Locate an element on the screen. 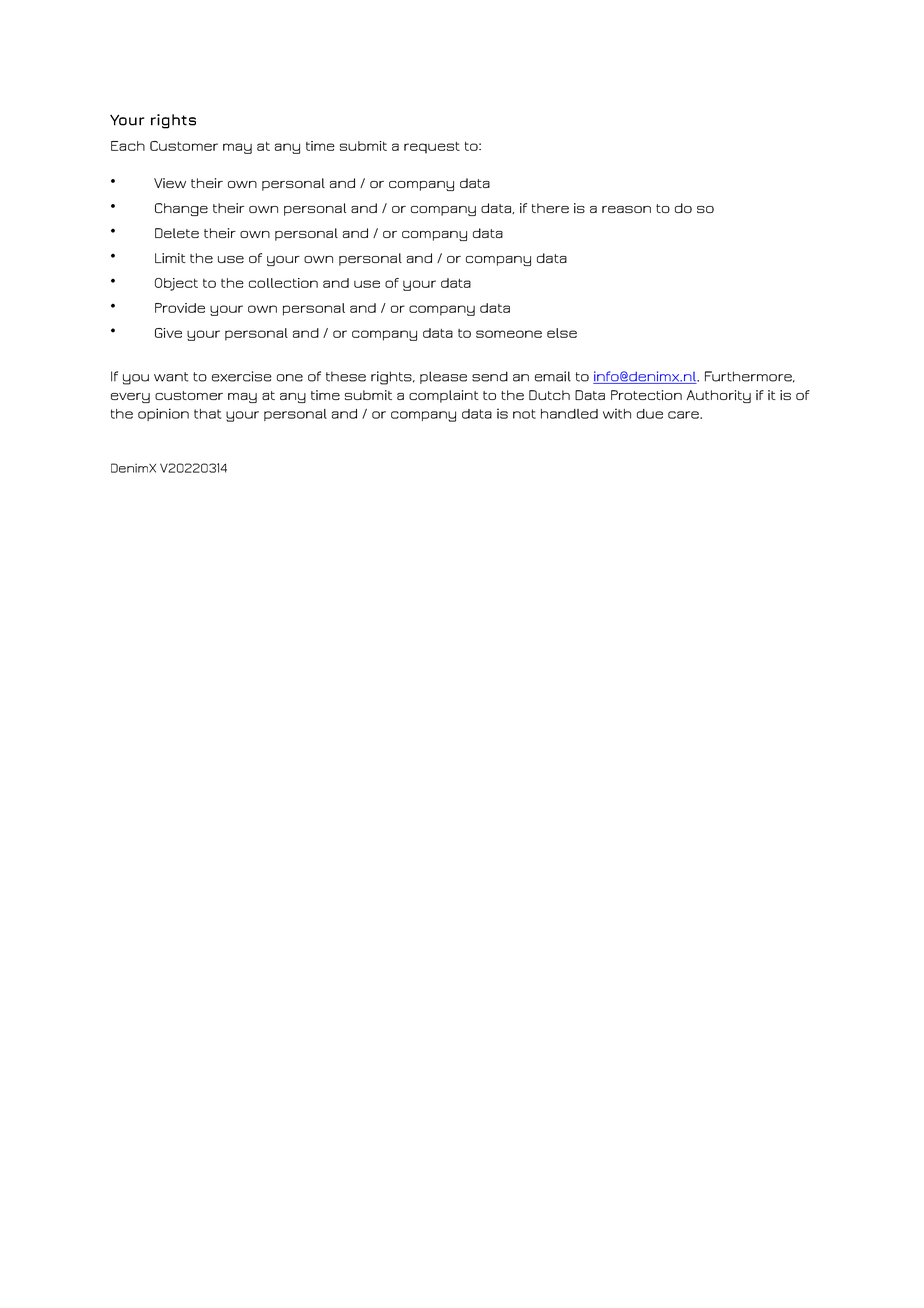 This screenshot has height=1308, width=924. complaint is located at coordinates (444, 396).
